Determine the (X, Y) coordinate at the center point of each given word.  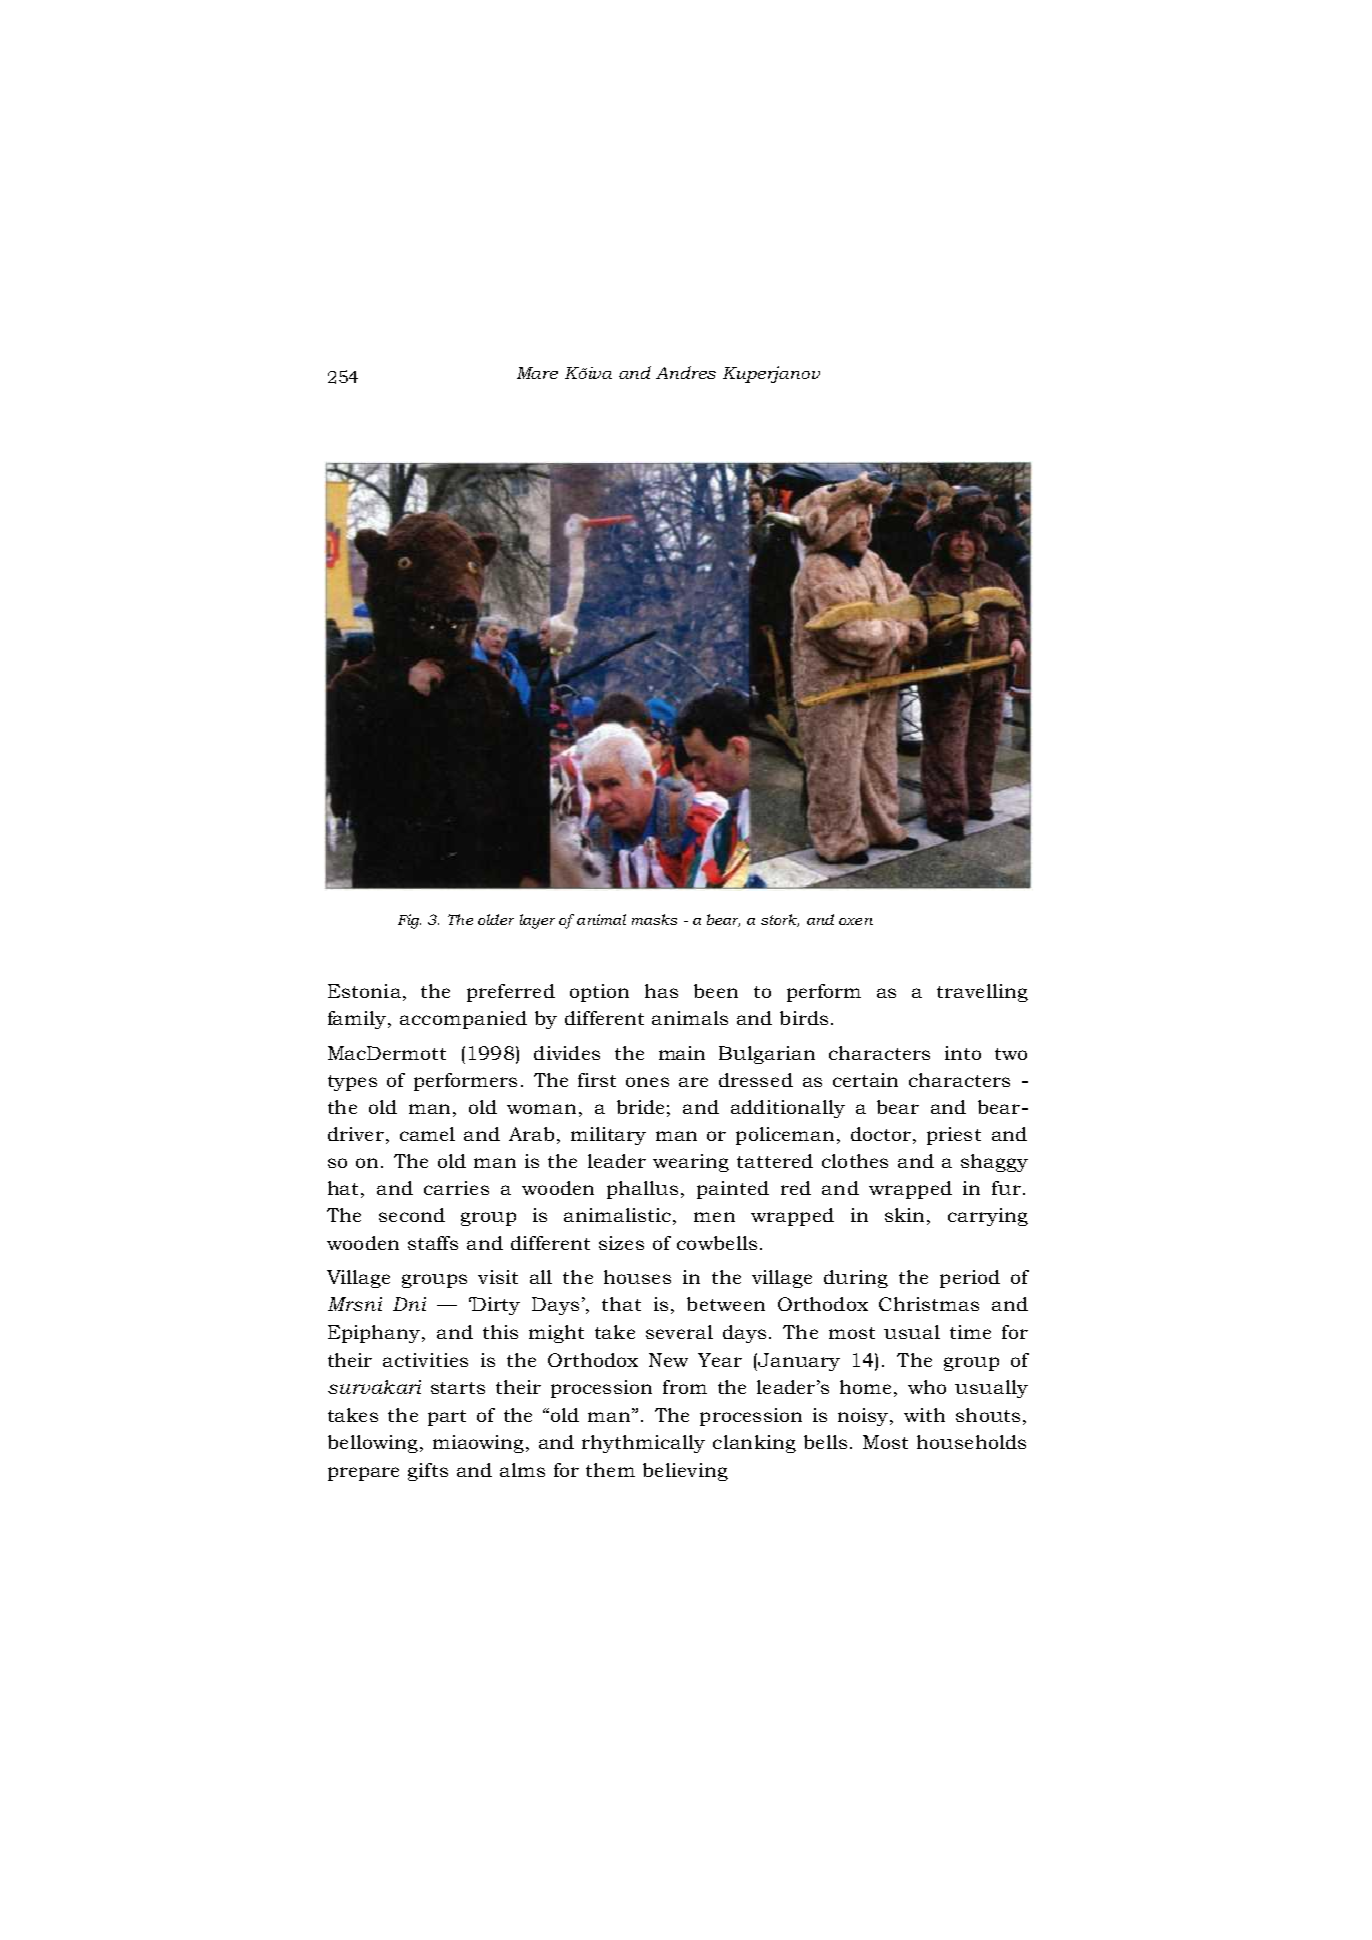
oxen (856, 921)
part (447, 1418)
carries (456, 1188)
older (496, 919)
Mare (537, 373)
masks (654, 919)
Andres (686, 372)
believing (685, 1472)
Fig (409, 921)
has (661, 991)
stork (780, 920)
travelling (982, 993)
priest (954, 1136)
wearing (691, 1163)
